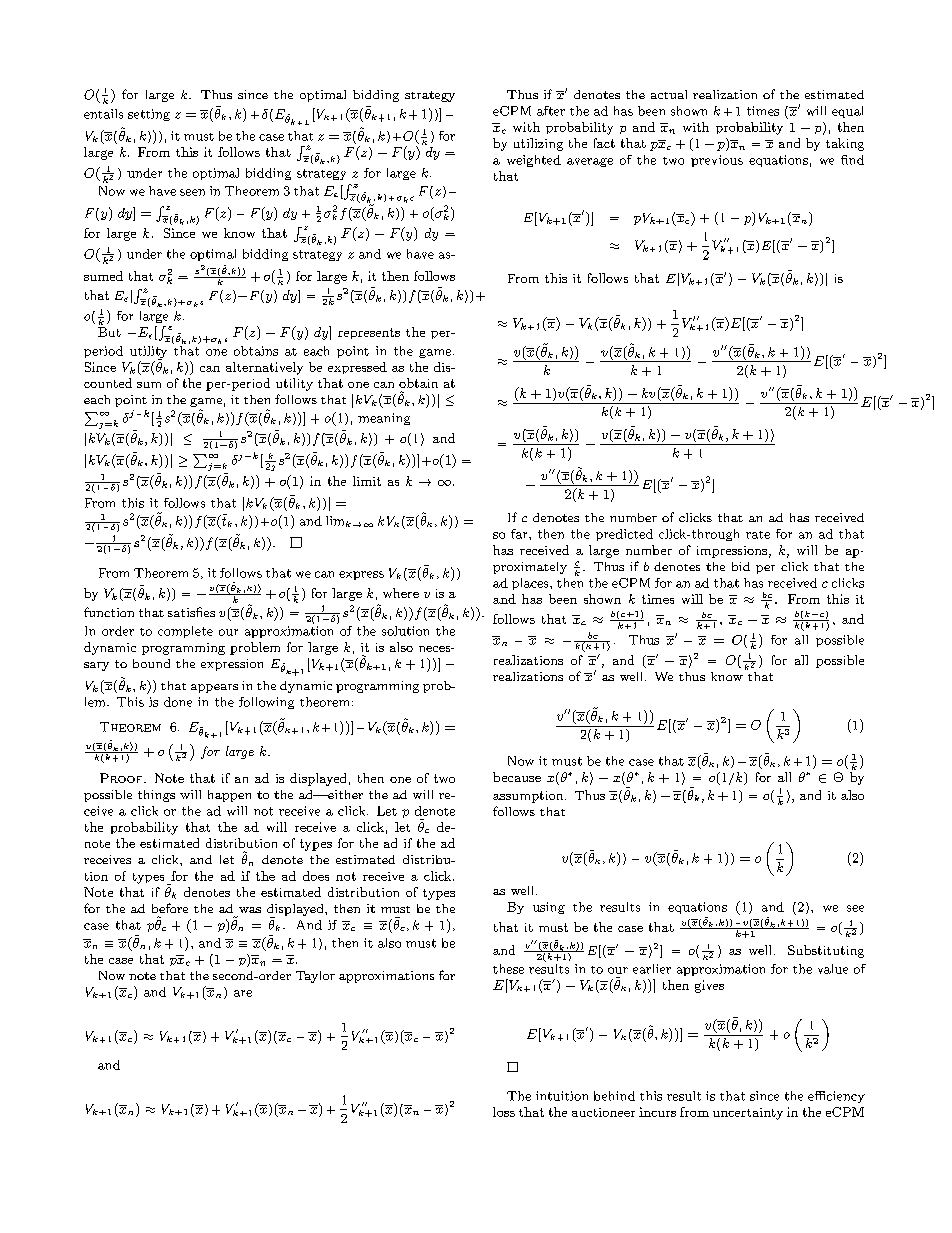  Describe the element at coordinates (531, 584) in the page. I see `places` at that location.
